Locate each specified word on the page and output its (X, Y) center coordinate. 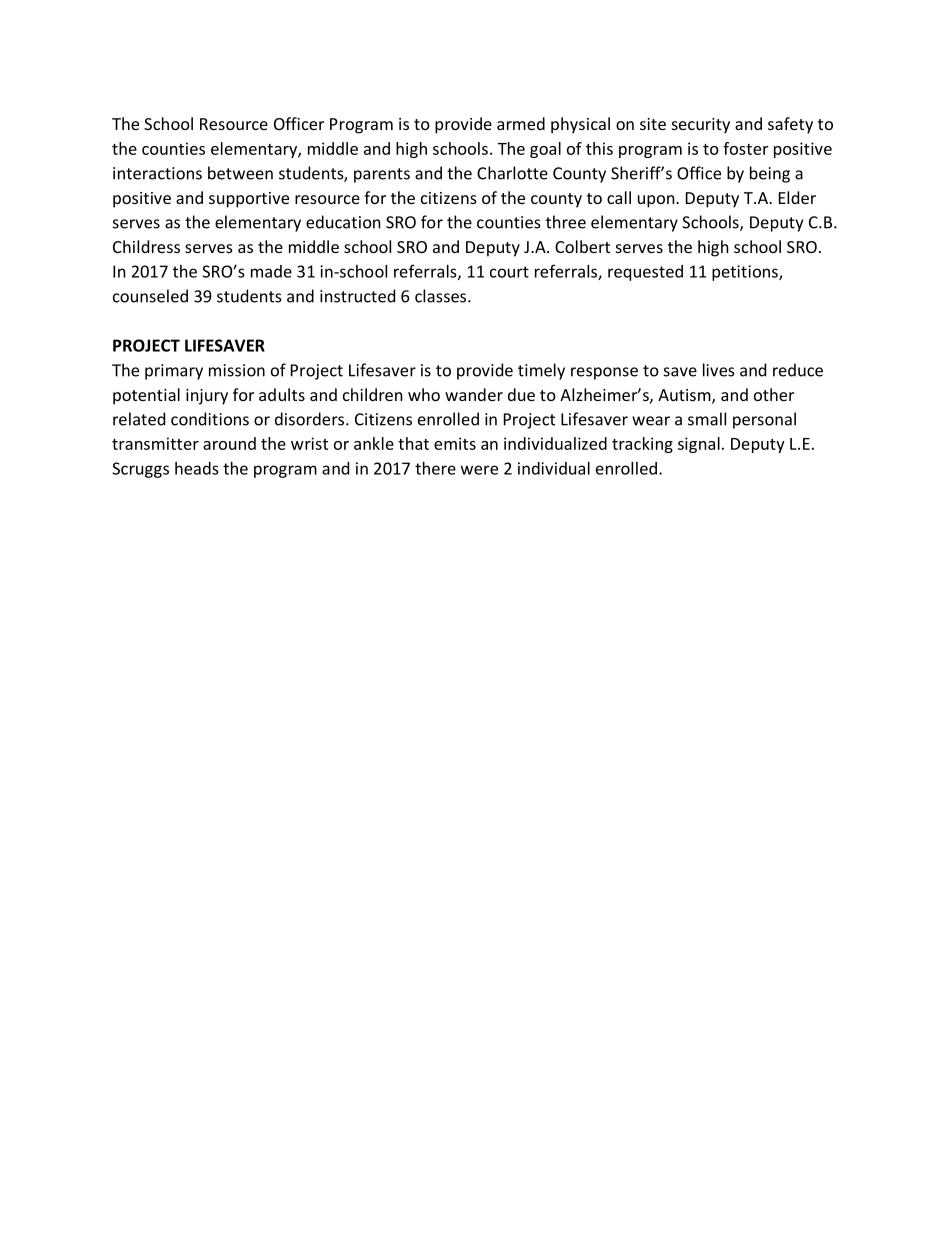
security (701, 126)
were (479, 470)
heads (197, 468)
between (240, 173)
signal (699, 445)
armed (521, 123)
